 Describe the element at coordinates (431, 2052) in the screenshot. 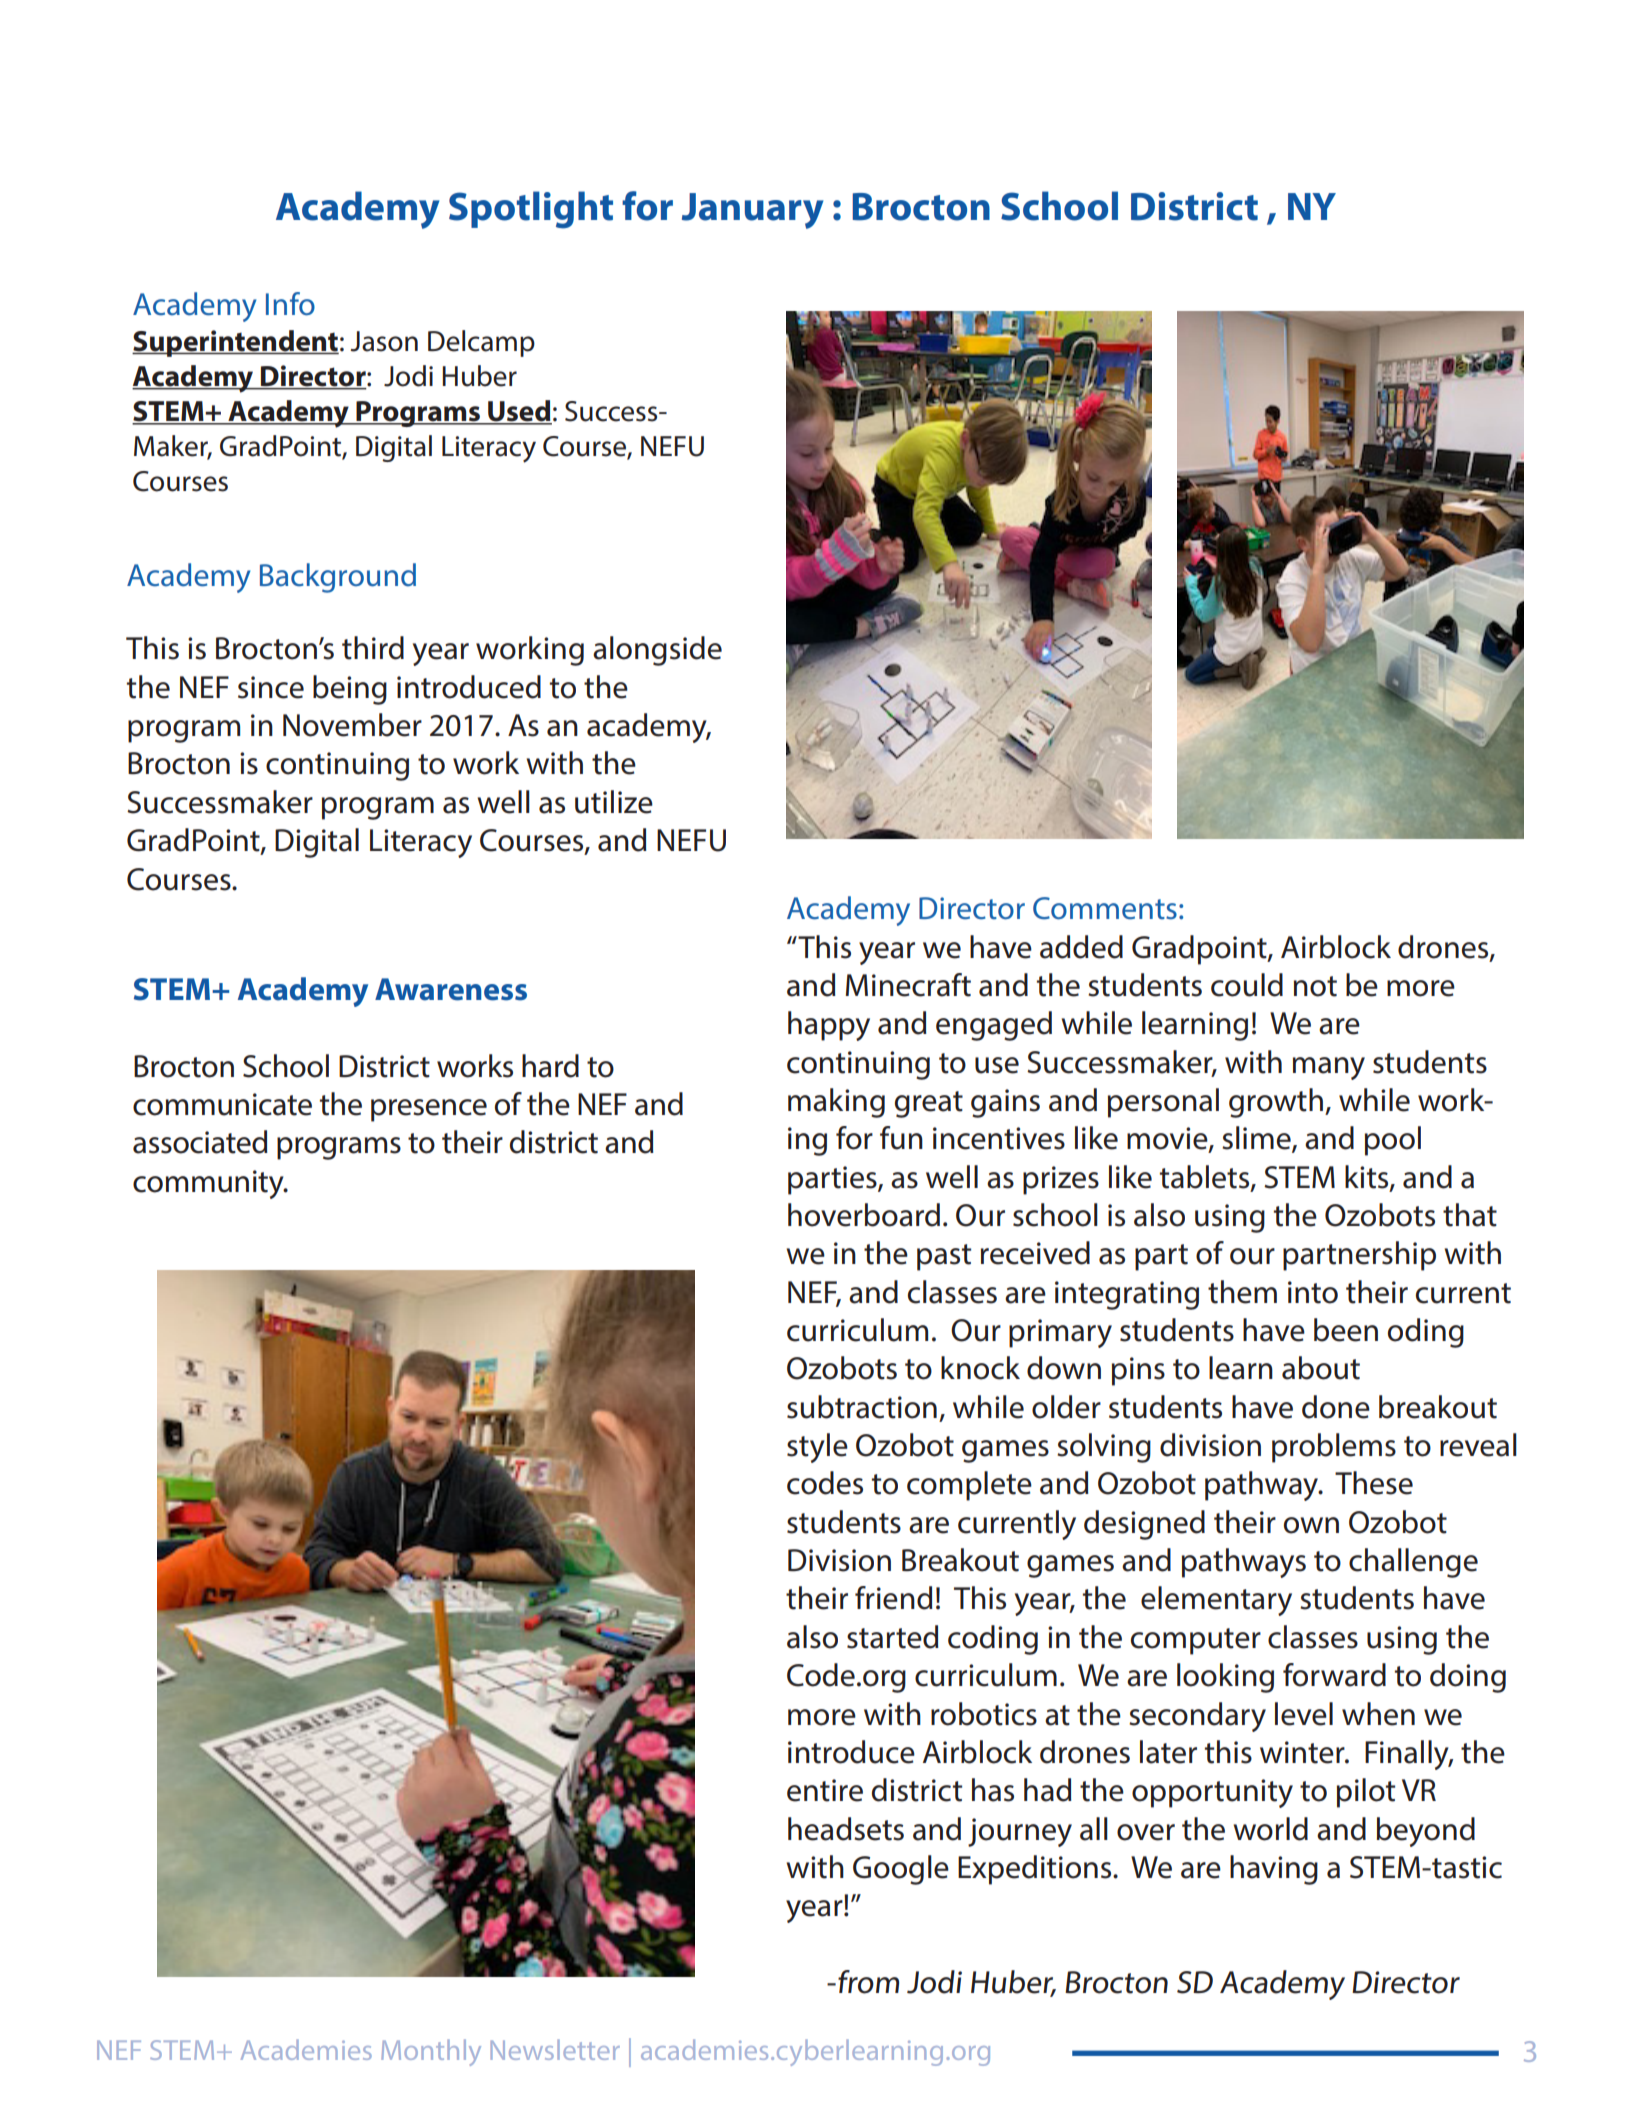

I see `Monthly` at that location.
